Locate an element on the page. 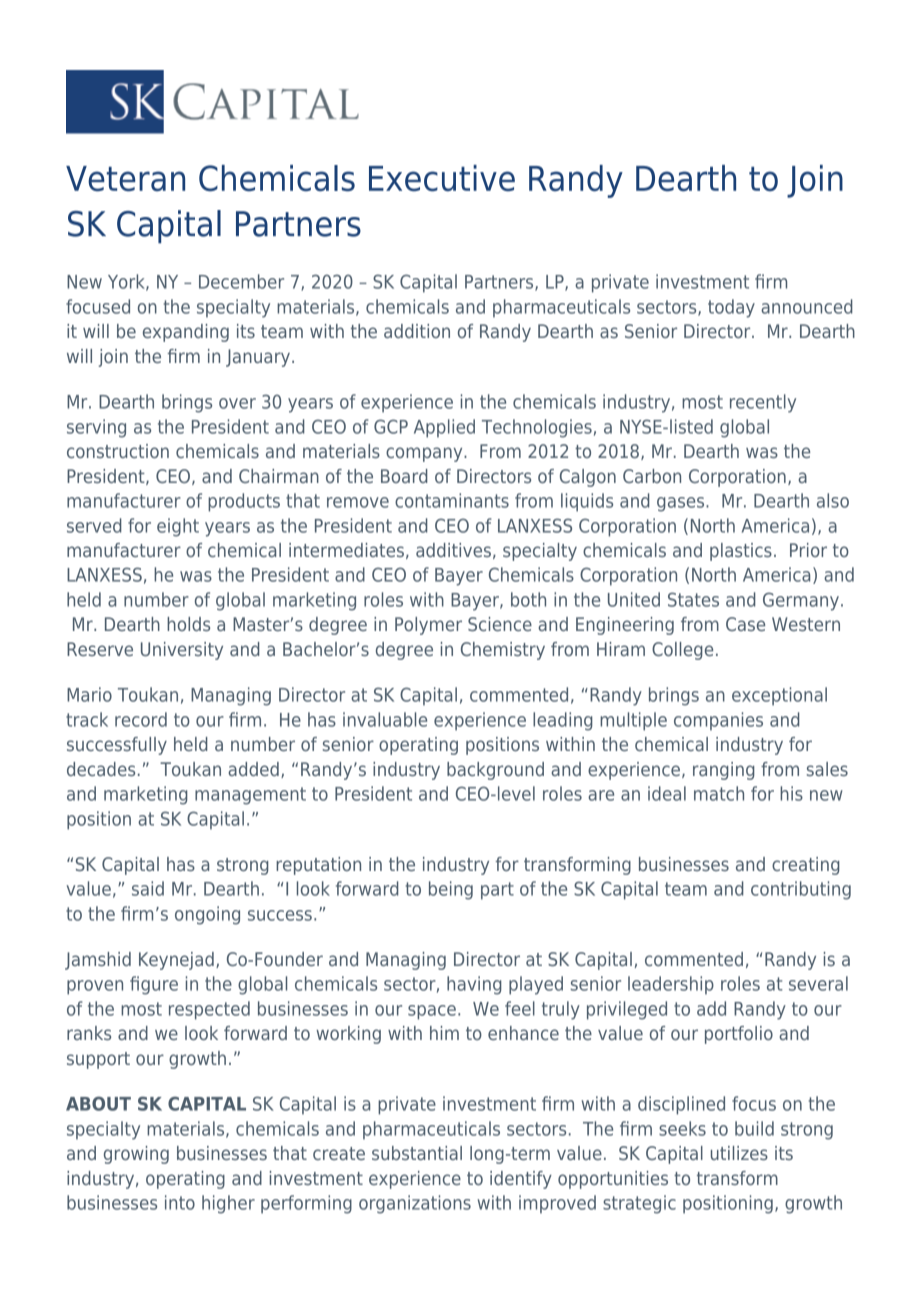 Image resolution: width=924 pixels, height=1308 pixels. creating is located at coordinates (806, 866).
